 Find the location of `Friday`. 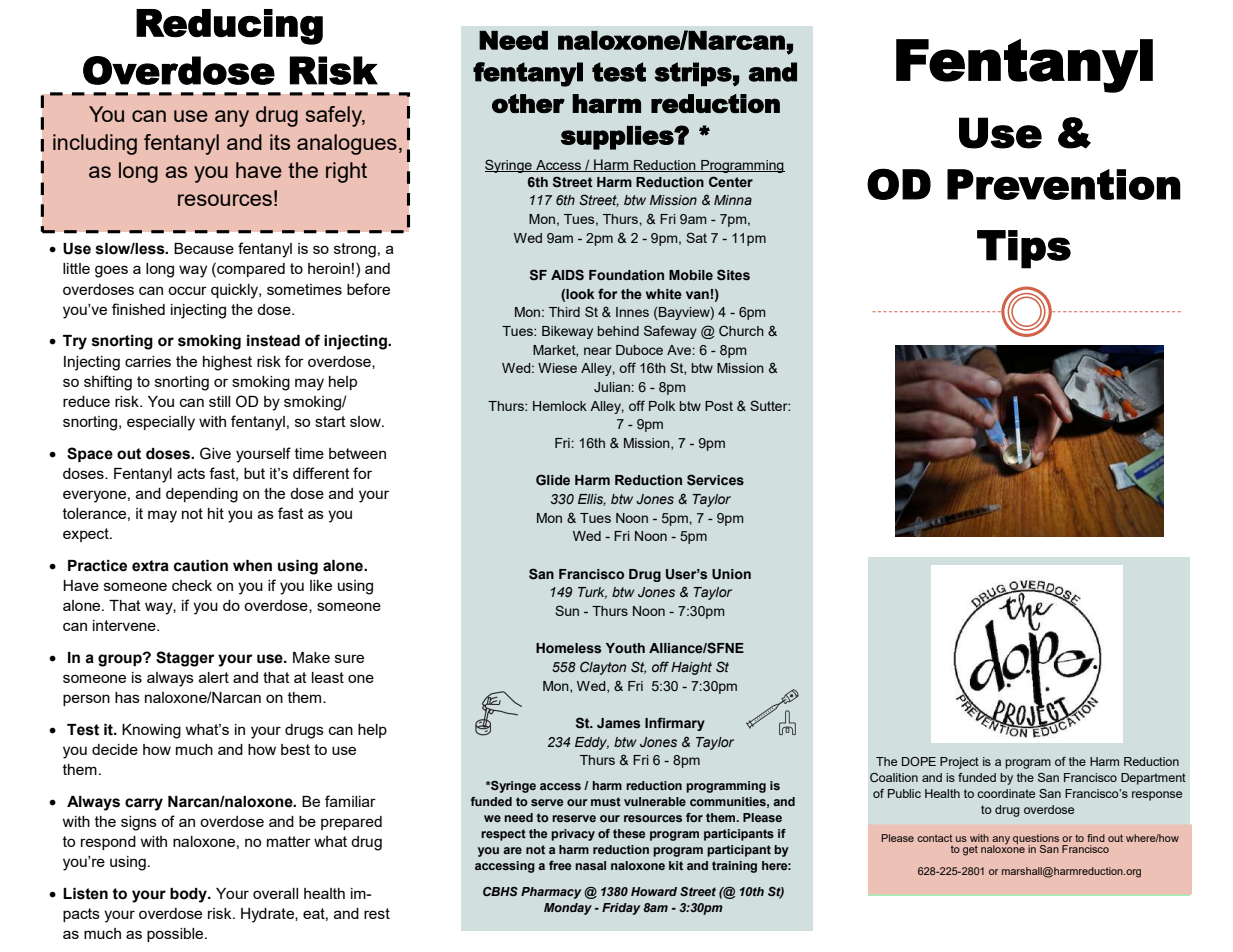

Friday is located at coordinates (621, 909).
